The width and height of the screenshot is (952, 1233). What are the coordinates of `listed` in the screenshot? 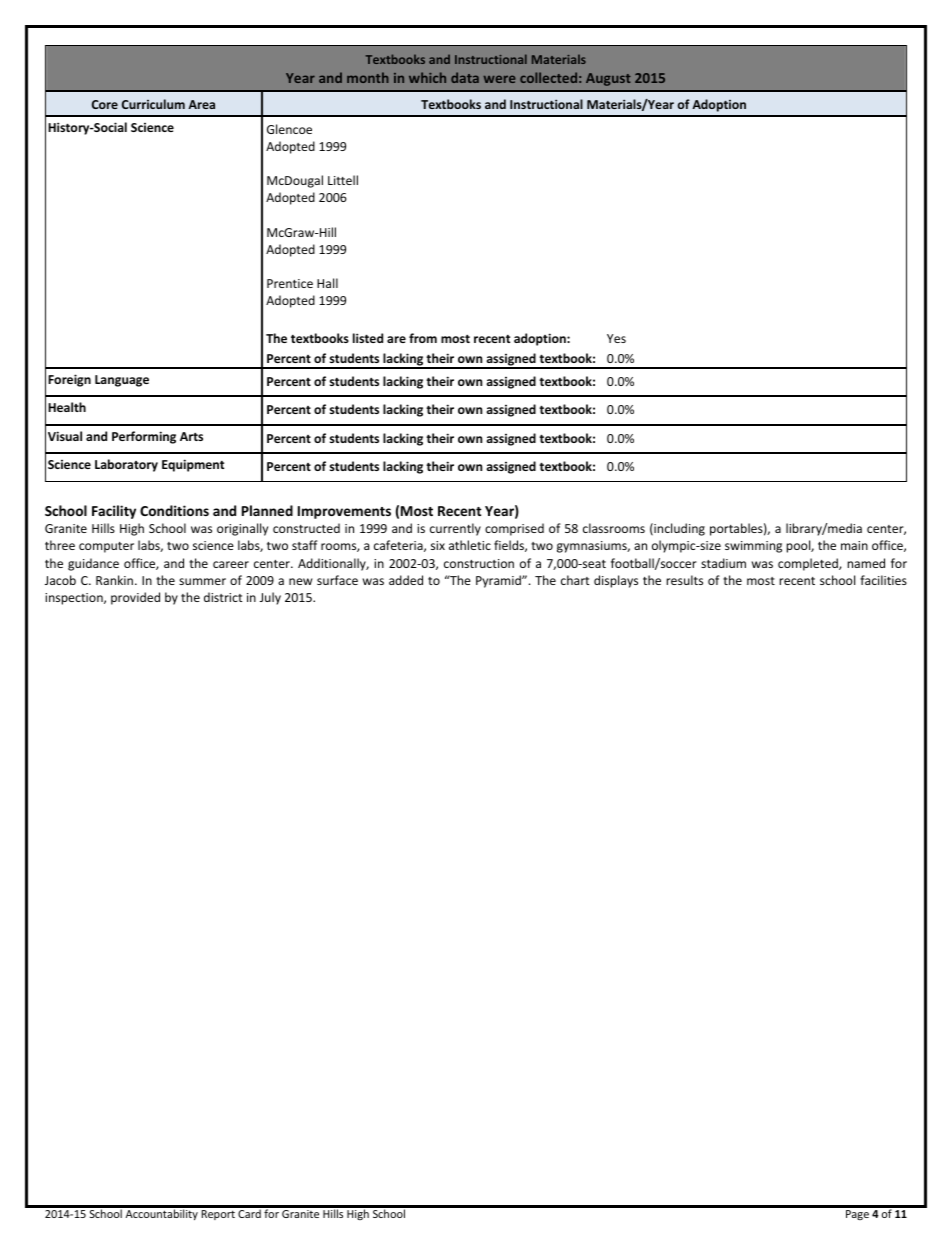 It's located at (368, 338).
